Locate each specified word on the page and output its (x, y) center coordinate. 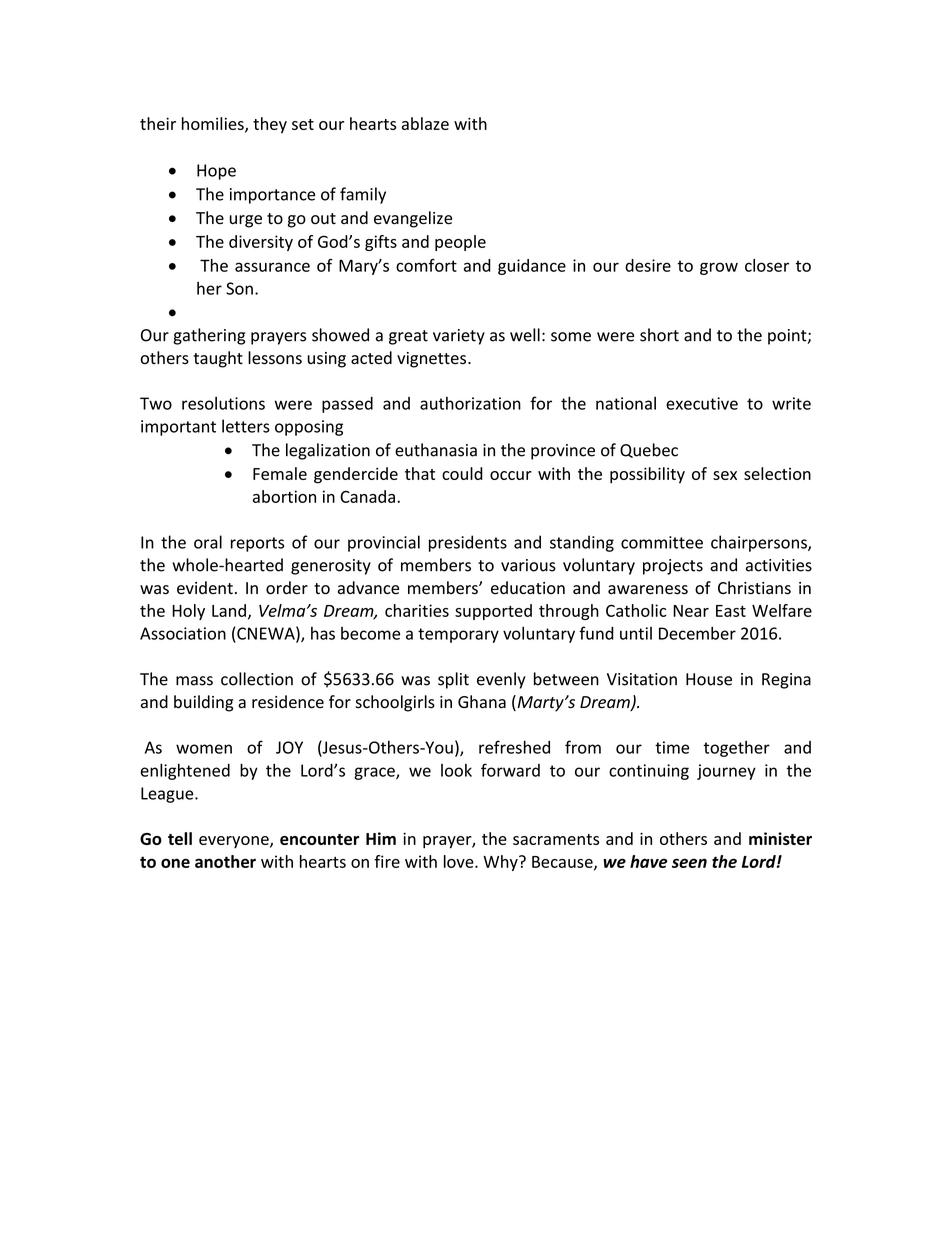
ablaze (425, 123)
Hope (216, 172)
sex (725, 475)
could (462, 473)
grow (719, 268)
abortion (284, 496)
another (225, 861)
